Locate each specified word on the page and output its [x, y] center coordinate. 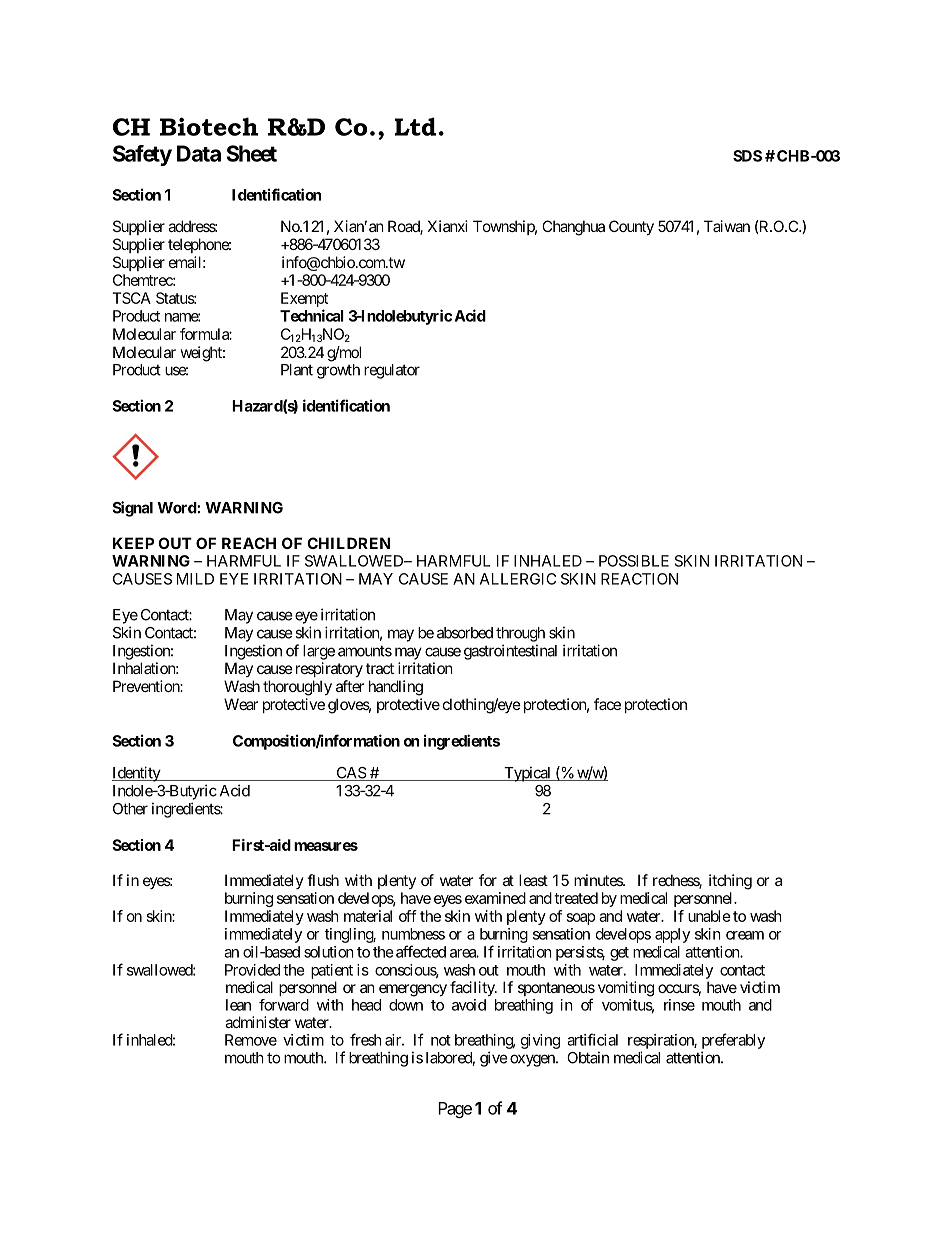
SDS [747, 156]
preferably [733, 1041]
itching [730, 882]
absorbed [465, 633]
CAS [350, 774]
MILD [195, 579]
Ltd [415, 126]
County [631, 227]
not [441, 1040]
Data [199, 153]
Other [130, 809]
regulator [392, 371]
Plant [297, 370]
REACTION [639, 579]
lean [238, 1005]
